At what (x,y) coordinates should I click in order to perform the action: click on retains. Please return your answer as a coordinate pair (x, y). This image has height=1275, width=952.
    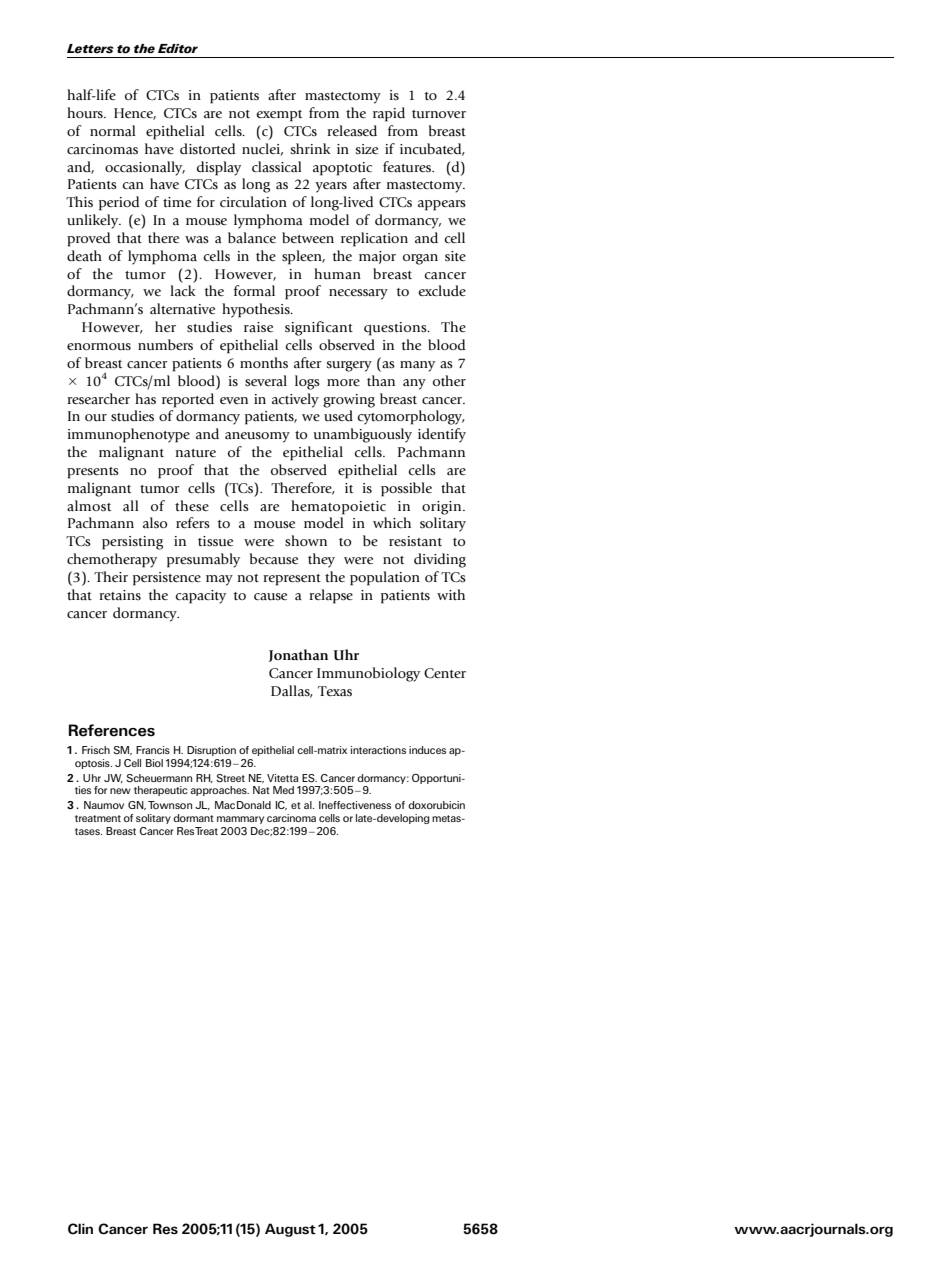
    Looking at the image, I should click on (120, 595).
